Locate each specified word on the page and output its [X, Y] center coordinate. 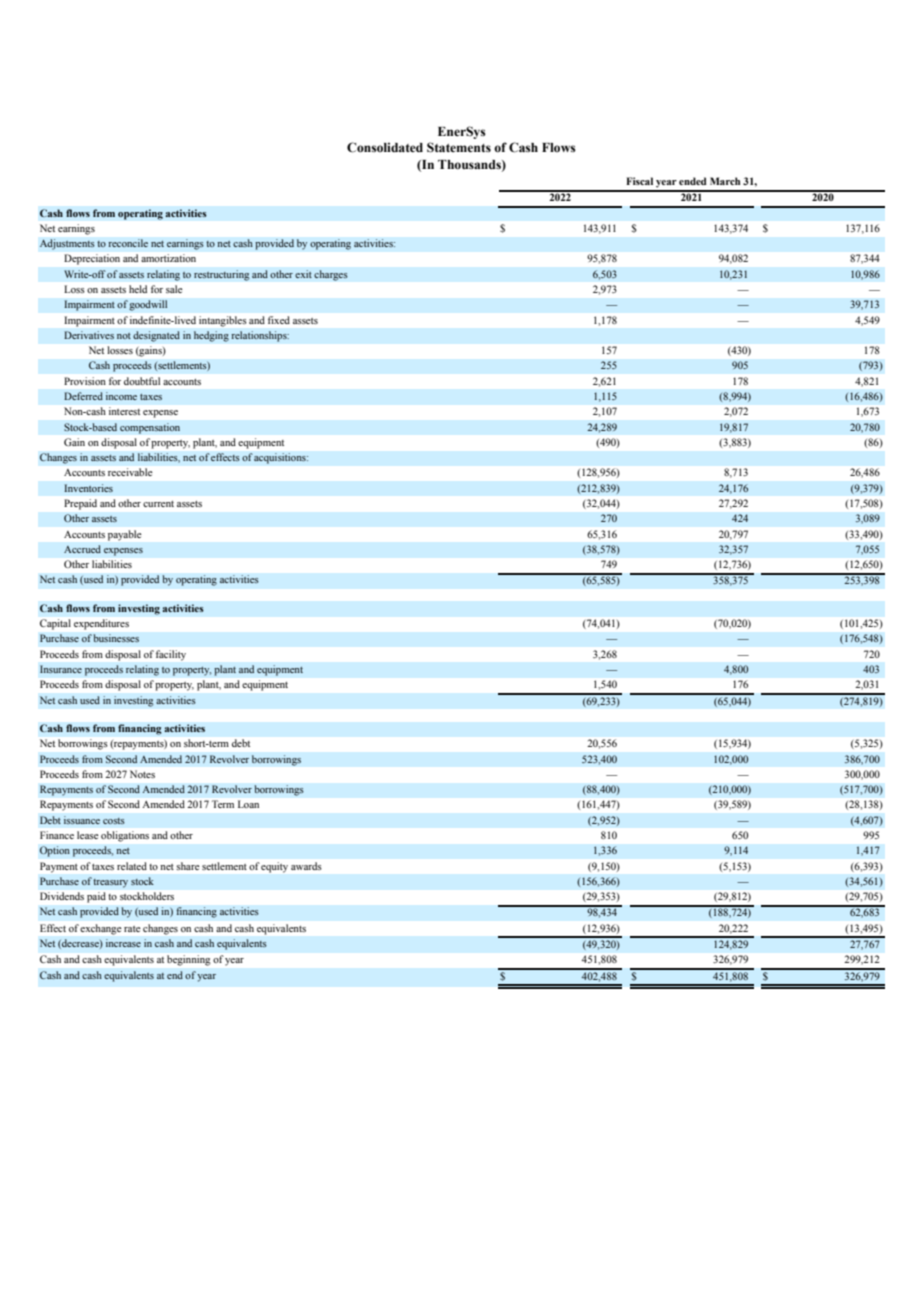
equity [274, 867]
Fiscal [639, 181]
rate [132, 929]
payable [124, 535]
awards [306, 866]
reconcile [128, 243]
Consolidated [385, 147]
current [158, 504]
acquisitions [281, 458]
